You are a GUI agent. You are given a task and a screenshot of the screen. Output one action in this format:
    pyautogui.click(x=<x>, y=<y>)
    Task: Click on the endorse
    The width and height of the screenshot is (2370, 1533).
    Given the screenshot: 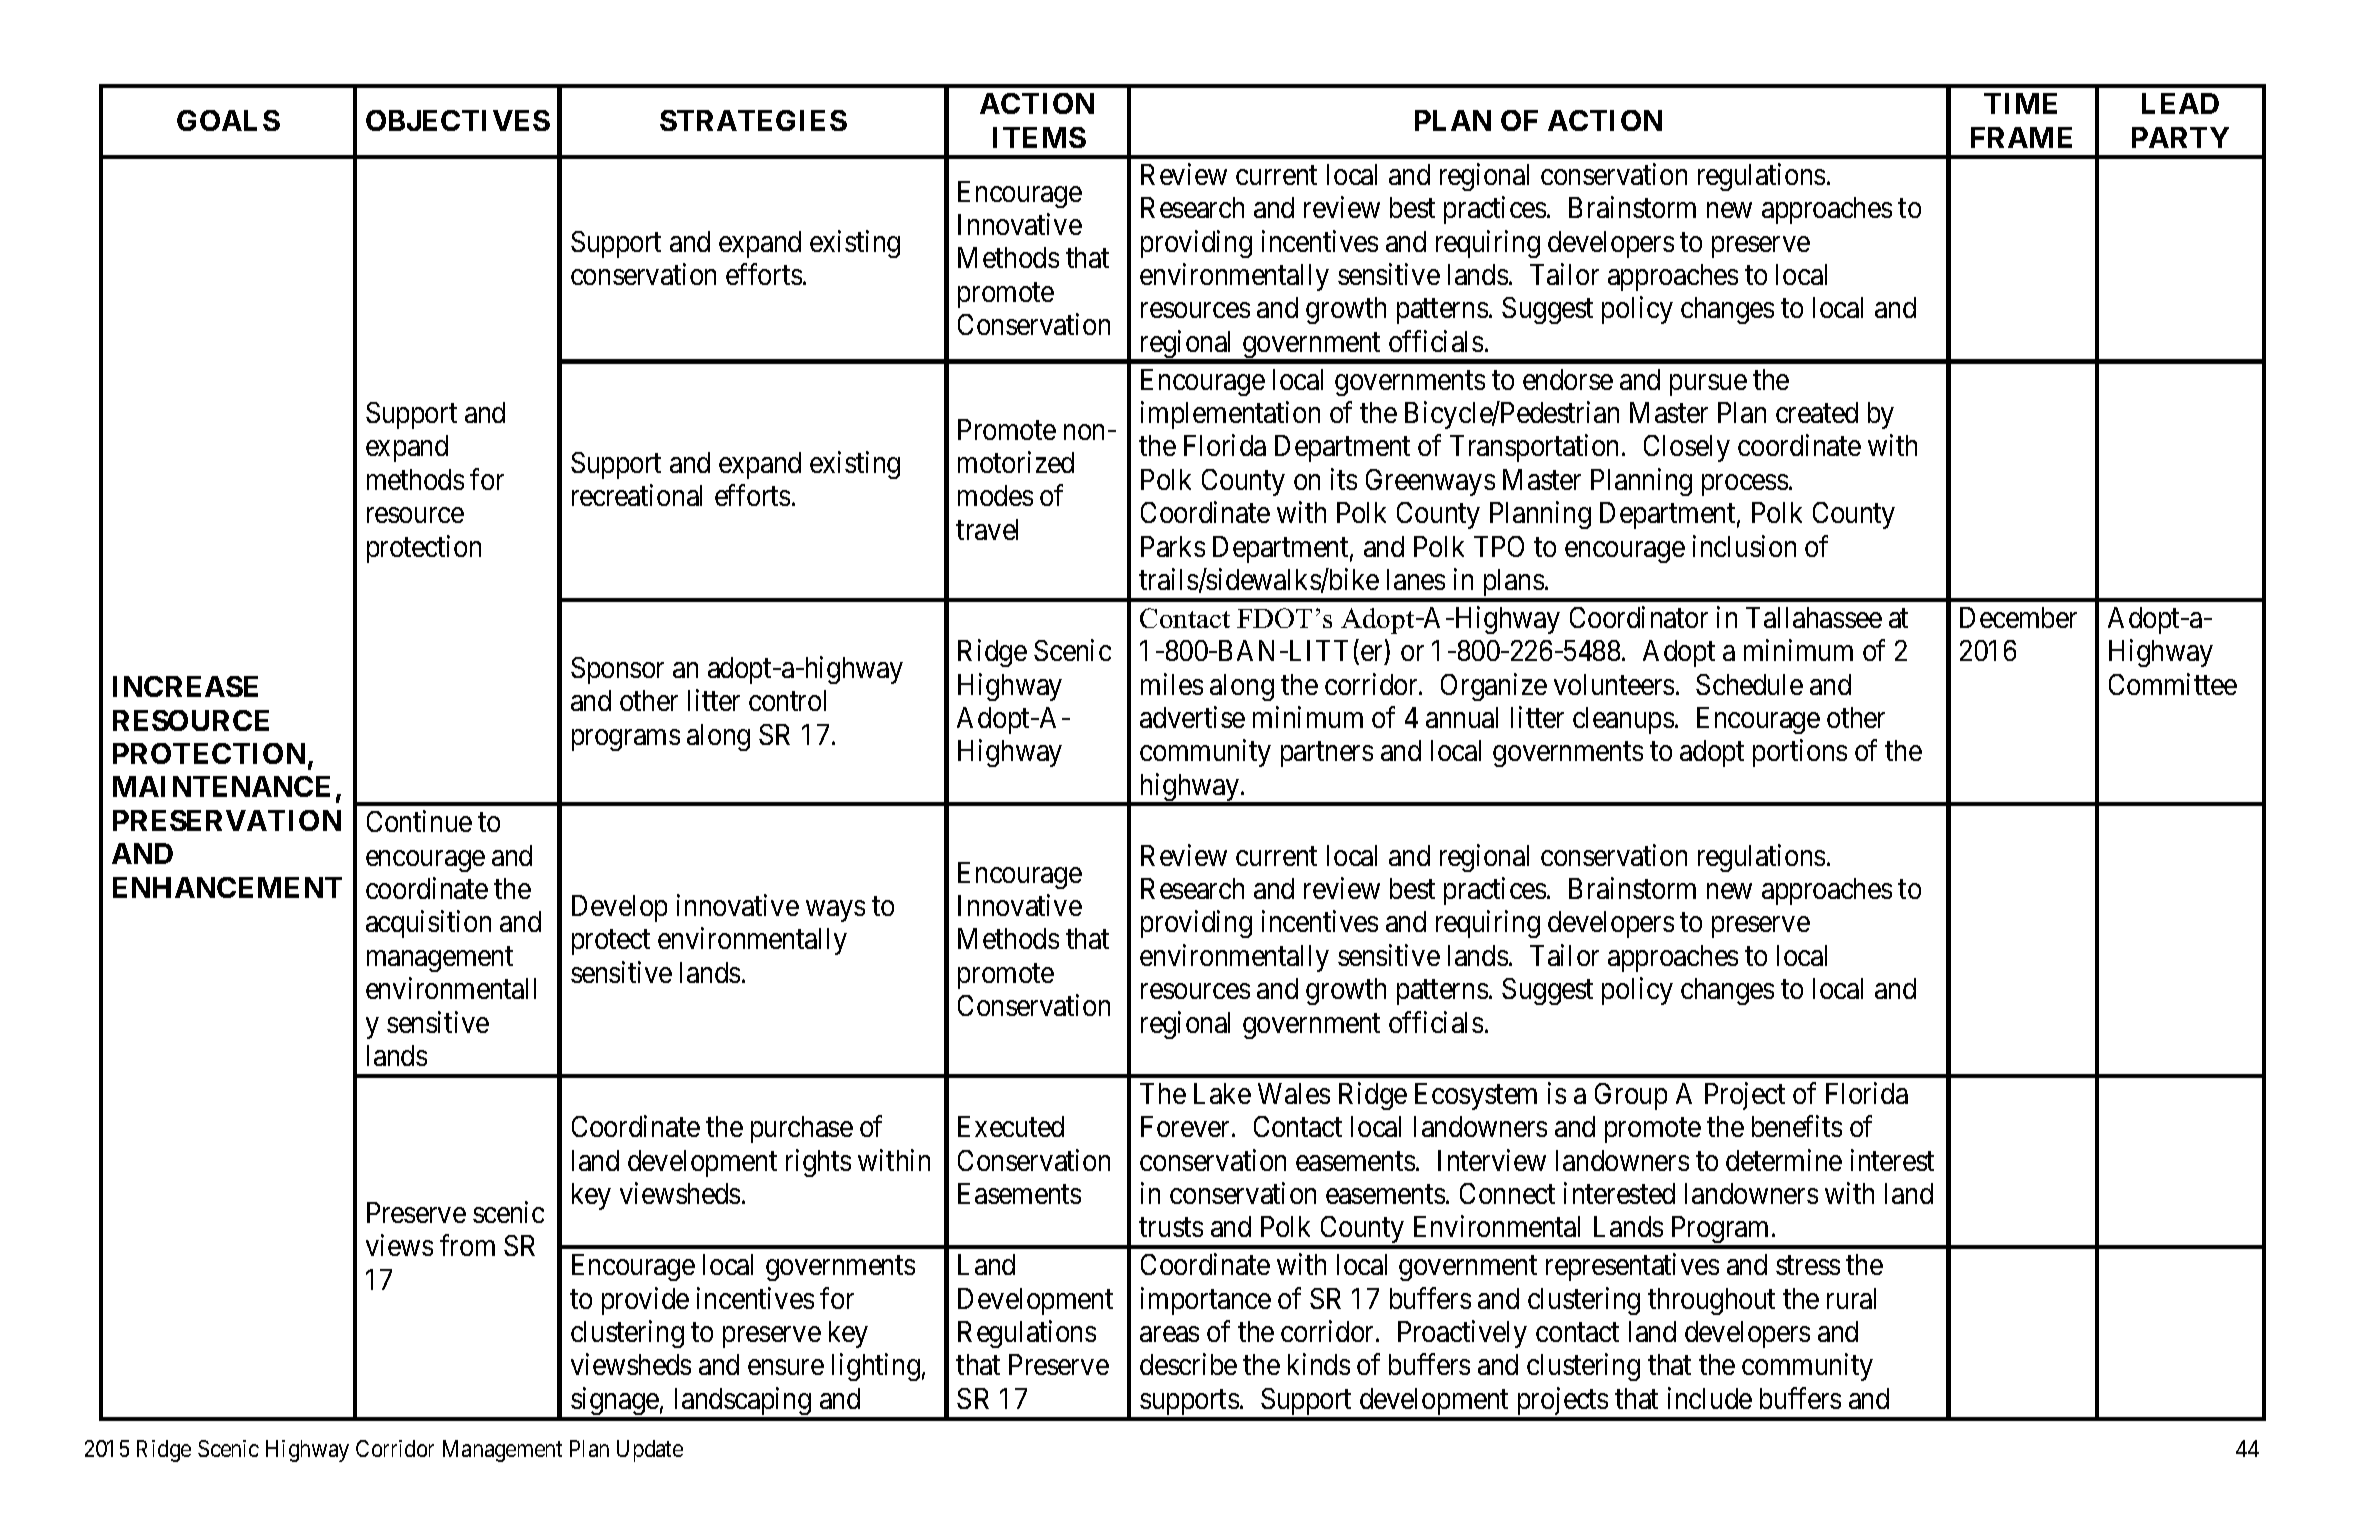 What is the action you would take?
    pyautogui.click(x=1568, y=379)
